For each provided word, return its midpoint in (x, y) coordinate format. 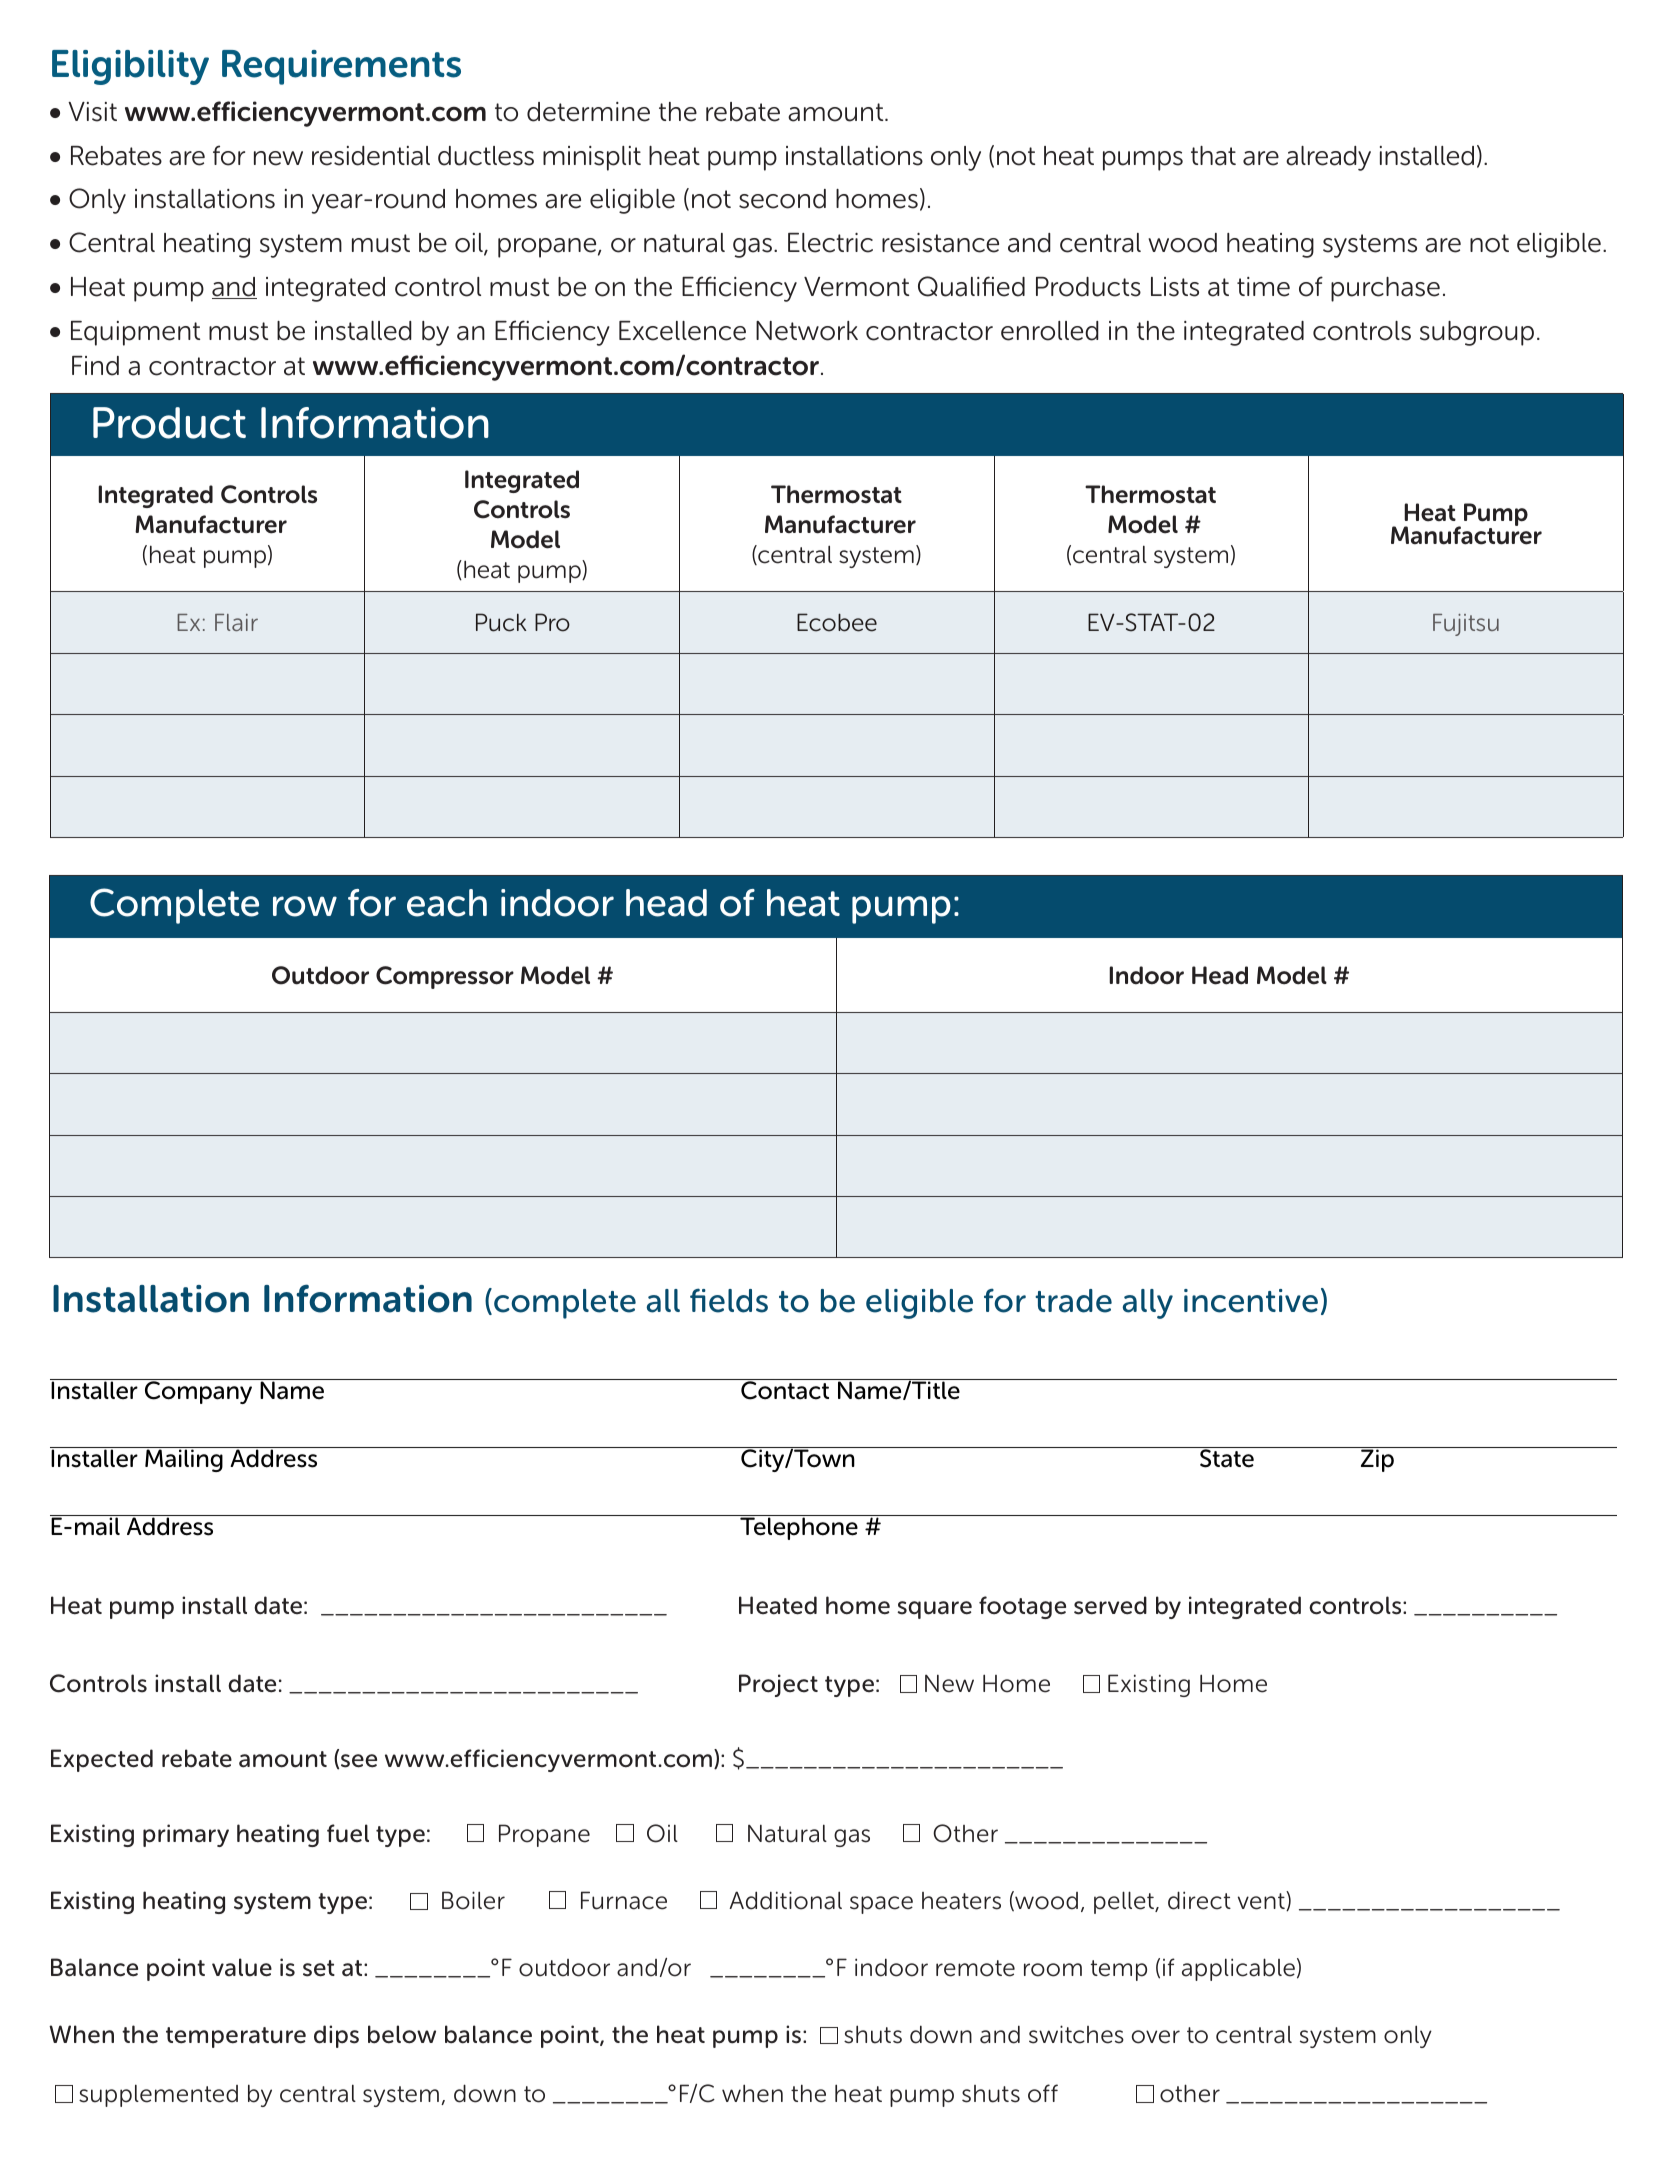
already (1328, 158)
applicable (1238, 1969)
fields (729, 1300)
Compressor (445, 977)
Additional (785, 1900)
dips (336, 2036)
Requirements (341, 67)
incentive (1251, 1301)
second (782, 199)
